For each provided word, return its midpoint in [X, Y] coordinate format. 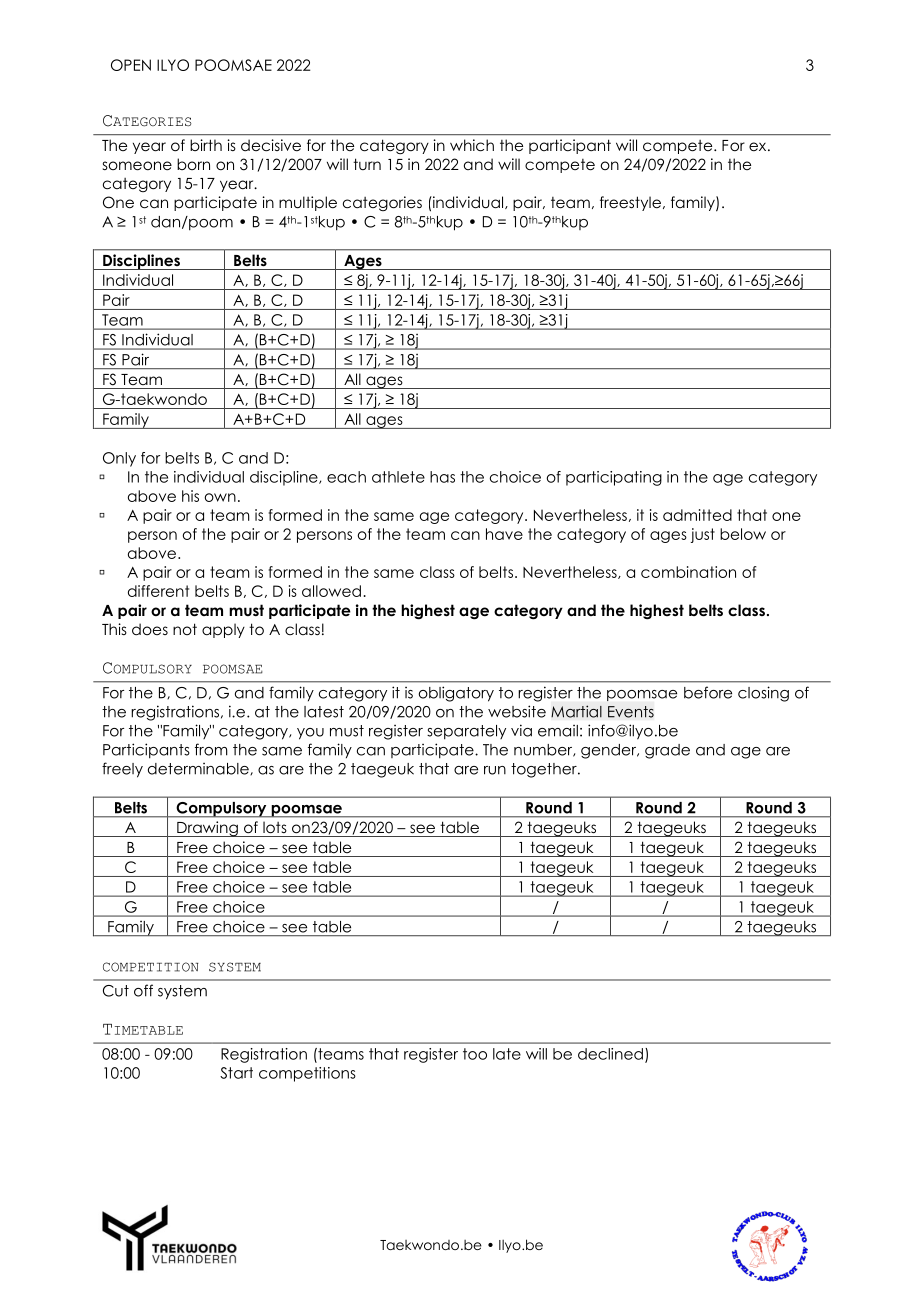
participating [614, 478]
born [193, 164]
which [472, 145]
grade [667, 751]
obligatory [456, 694]
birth [206, 145]
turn [367, 164]
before [708, 692]
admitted [697, 515]
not [185, 629]
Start [236, 1073]
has [442, 477]
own [220, 497]
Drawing [207, 829]
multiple [308, 203]
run [495, 770]
